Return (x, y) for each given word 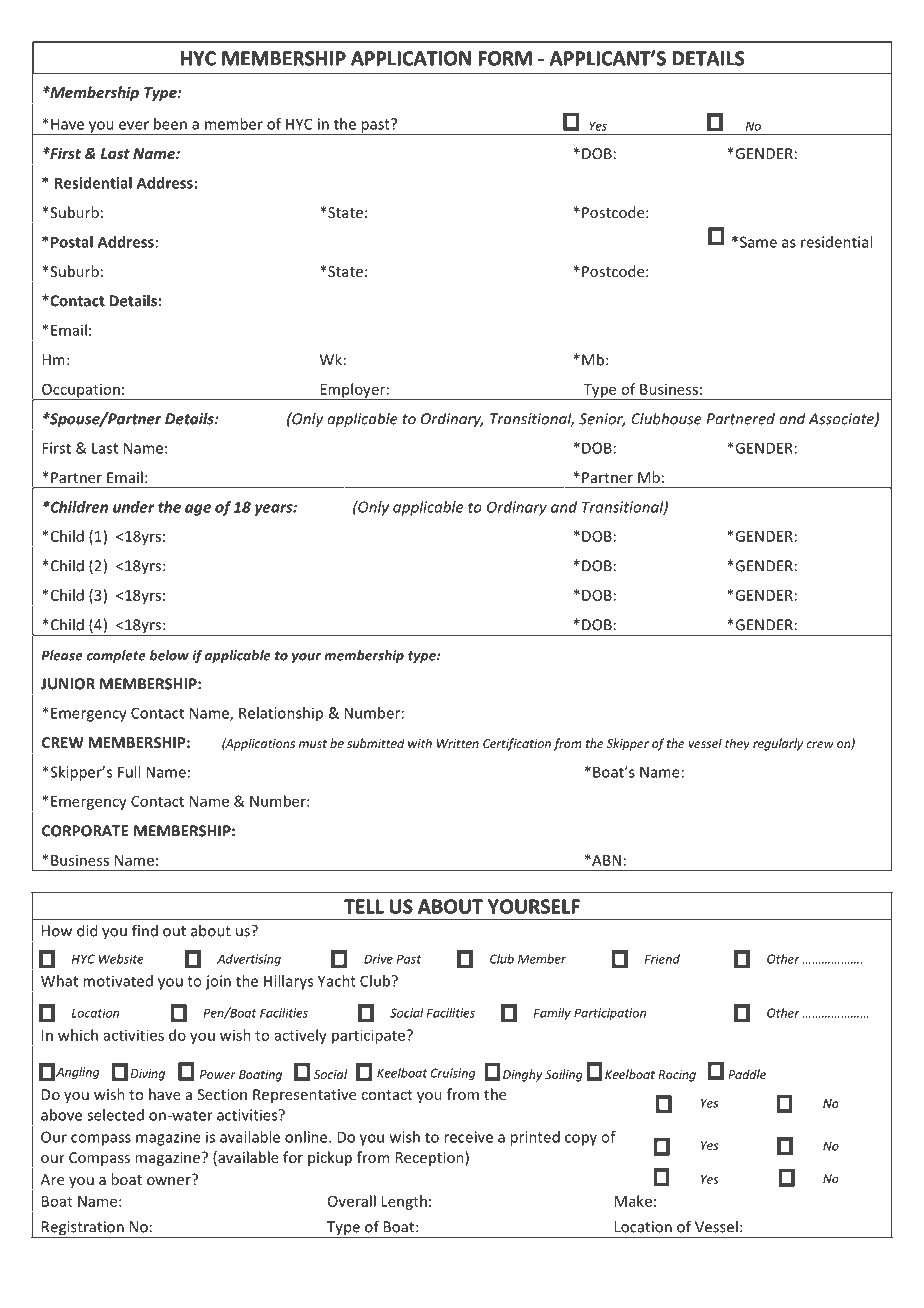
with (420, 743)
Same (758, 242)
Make (633, 1201)
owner (170, 1180)
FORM (505, 58)
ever (134, 125)
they (737, 744)
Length (404, 1202)
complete (116, 656)
